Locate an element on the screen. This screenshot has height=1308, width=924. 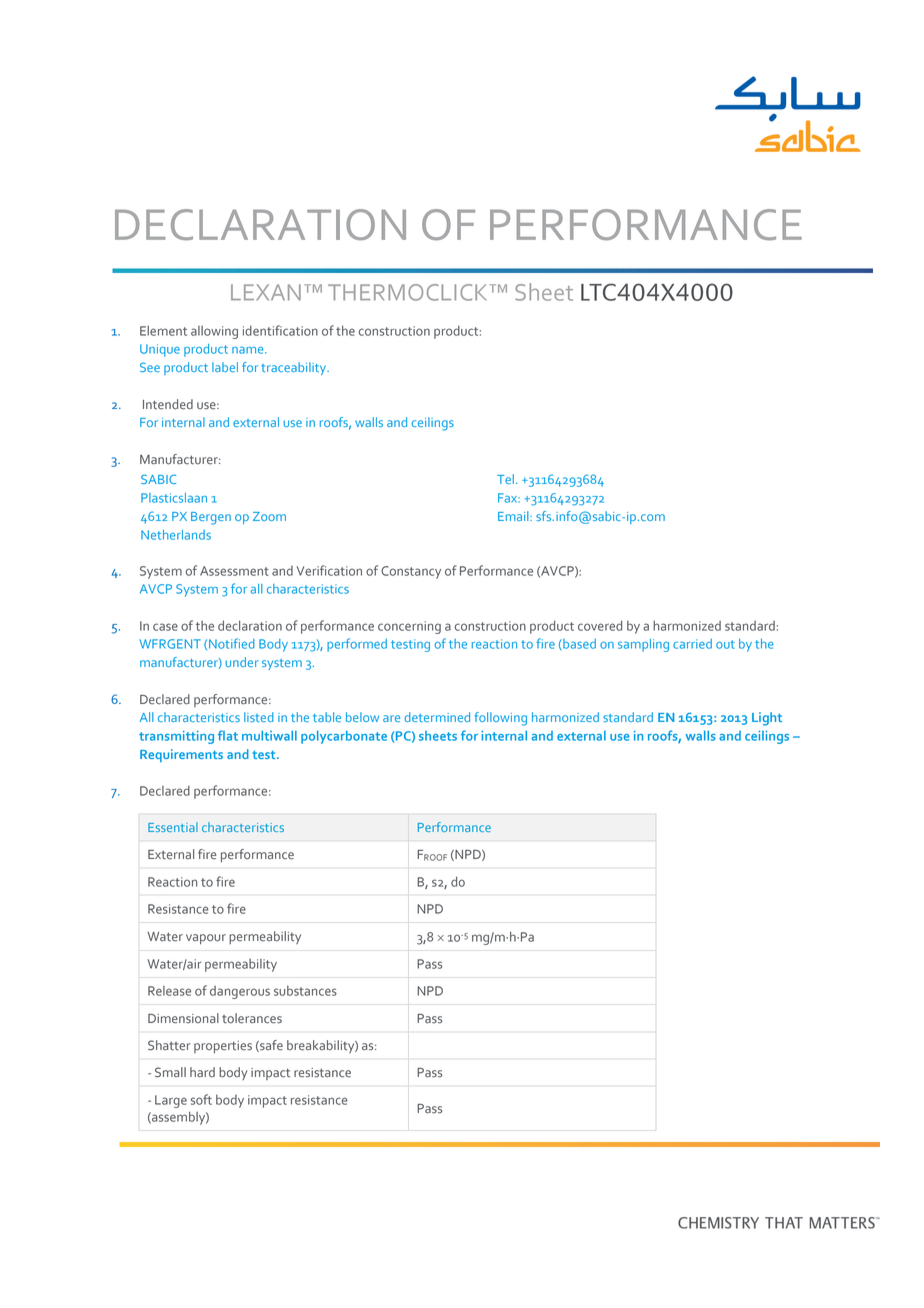
identification is located at coordinates (280, 330).
